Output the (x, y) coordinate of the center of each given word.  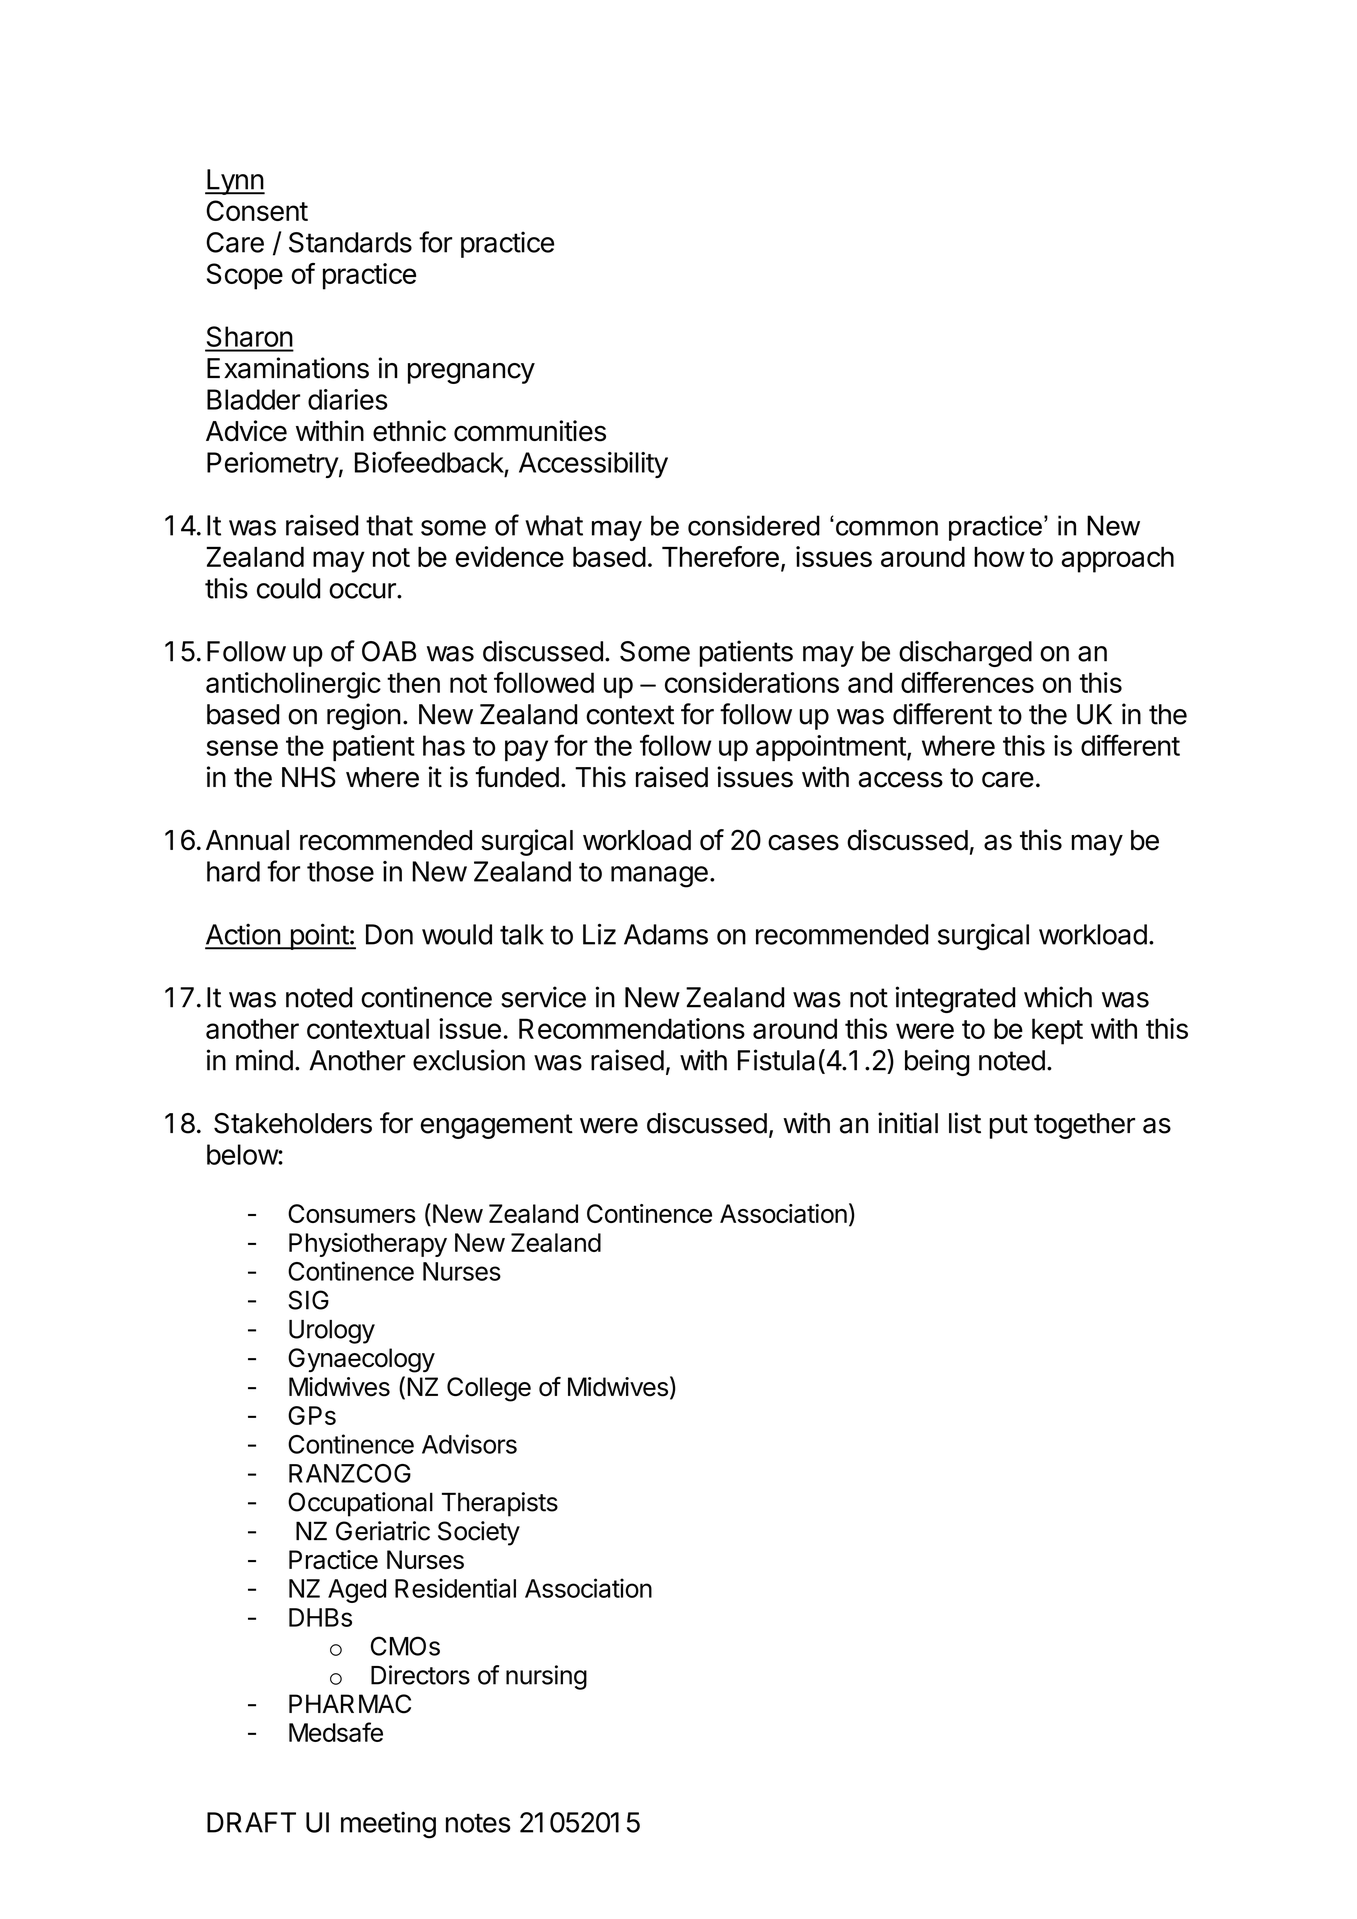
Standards (350, 242)
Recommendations (632, 1028)
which (1058, 997)
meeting (388, 1825)
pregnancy (471, 373)
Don (389, 934)
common (887, 528)
